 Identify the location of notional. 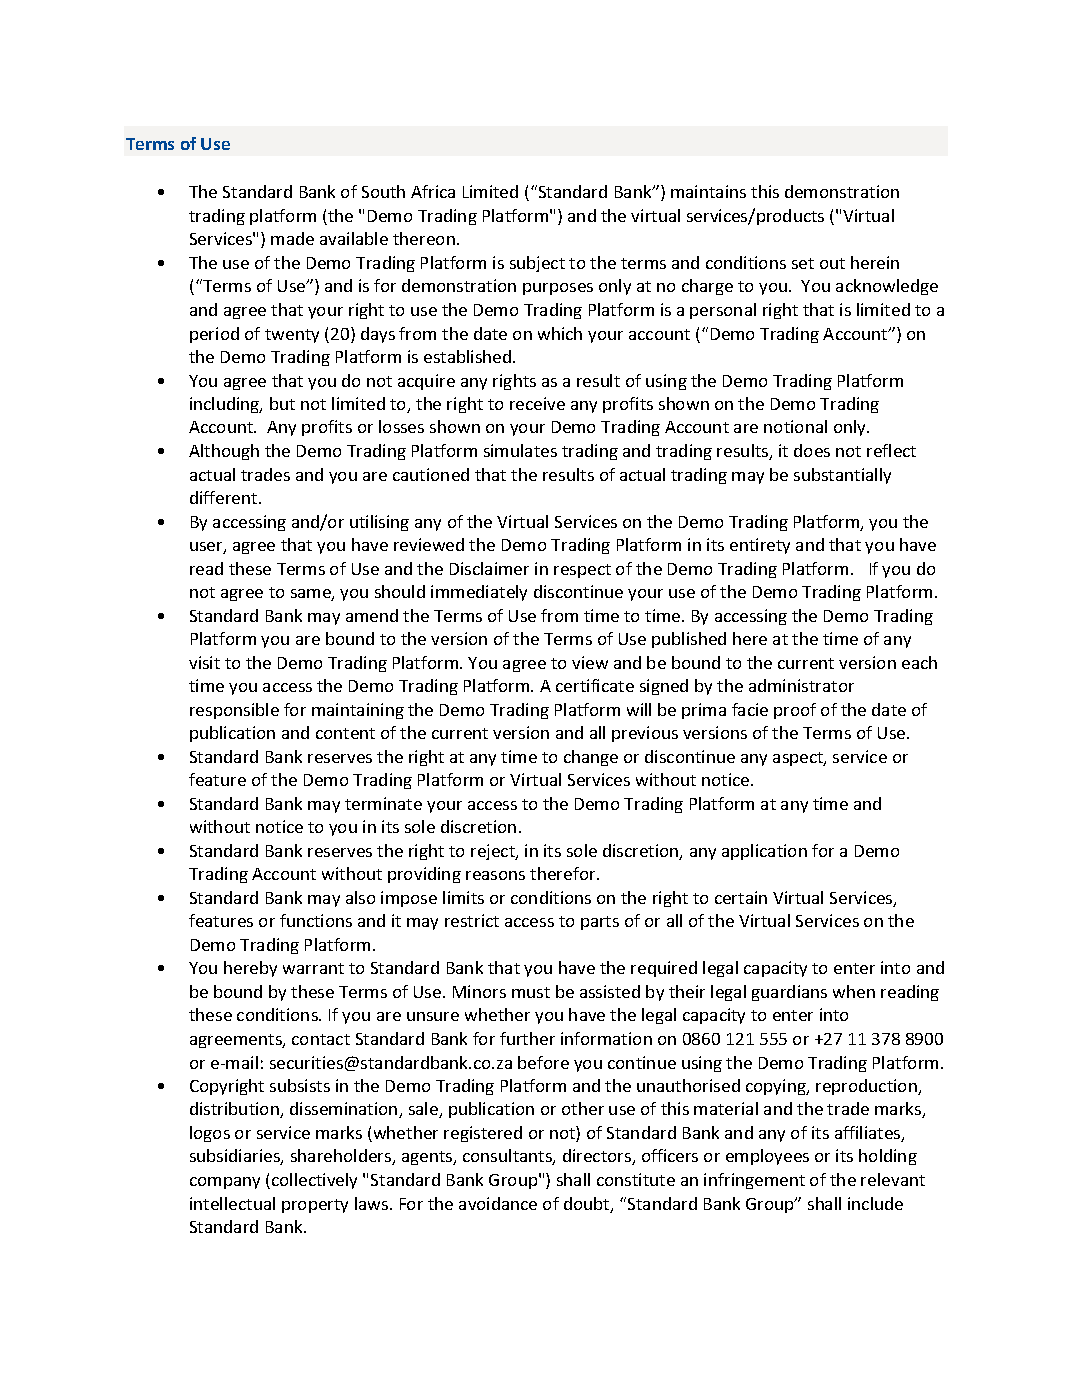
(795, 426).
